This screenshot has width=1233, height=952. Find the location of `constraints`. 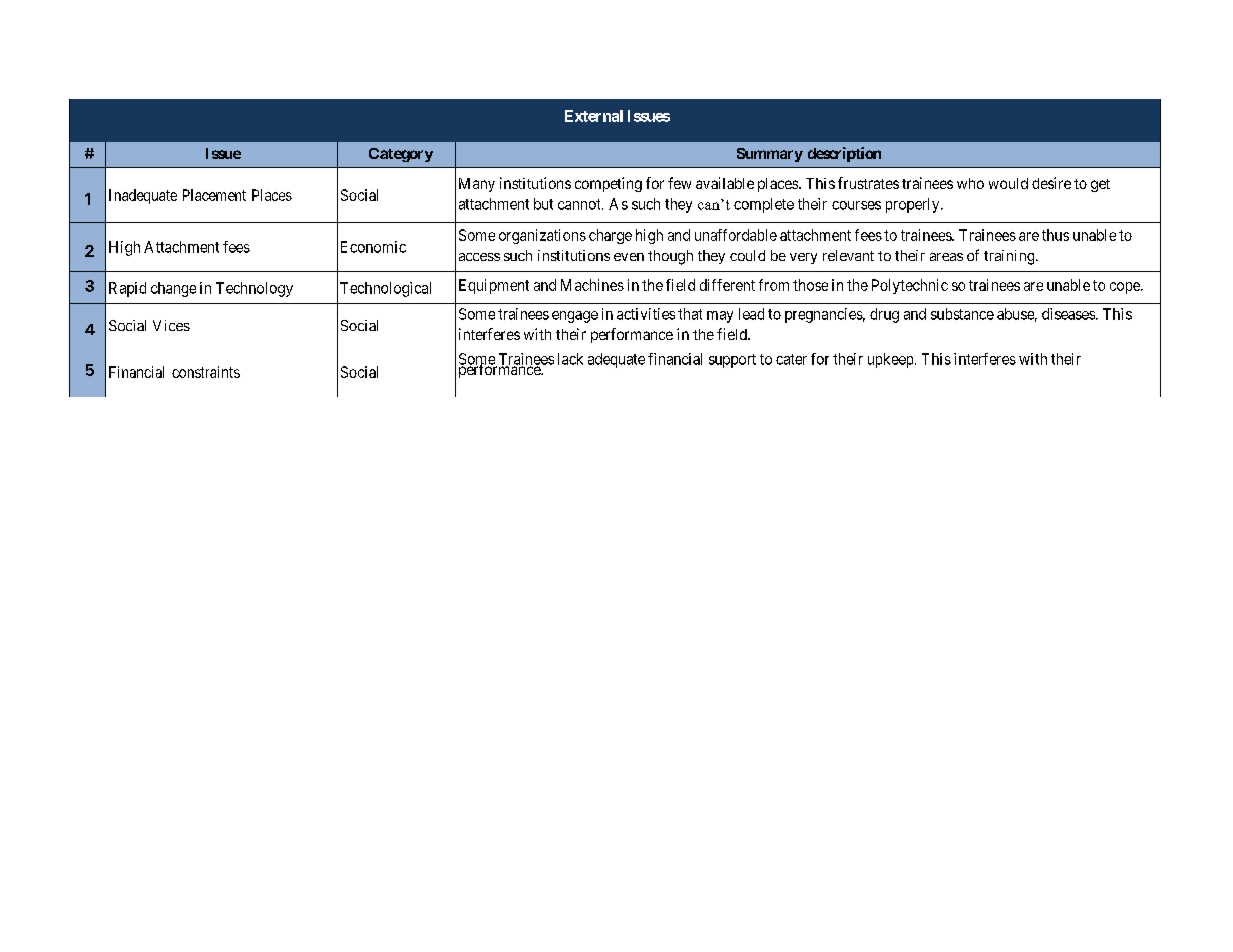

constraints is located at coordinates (206, 372).
